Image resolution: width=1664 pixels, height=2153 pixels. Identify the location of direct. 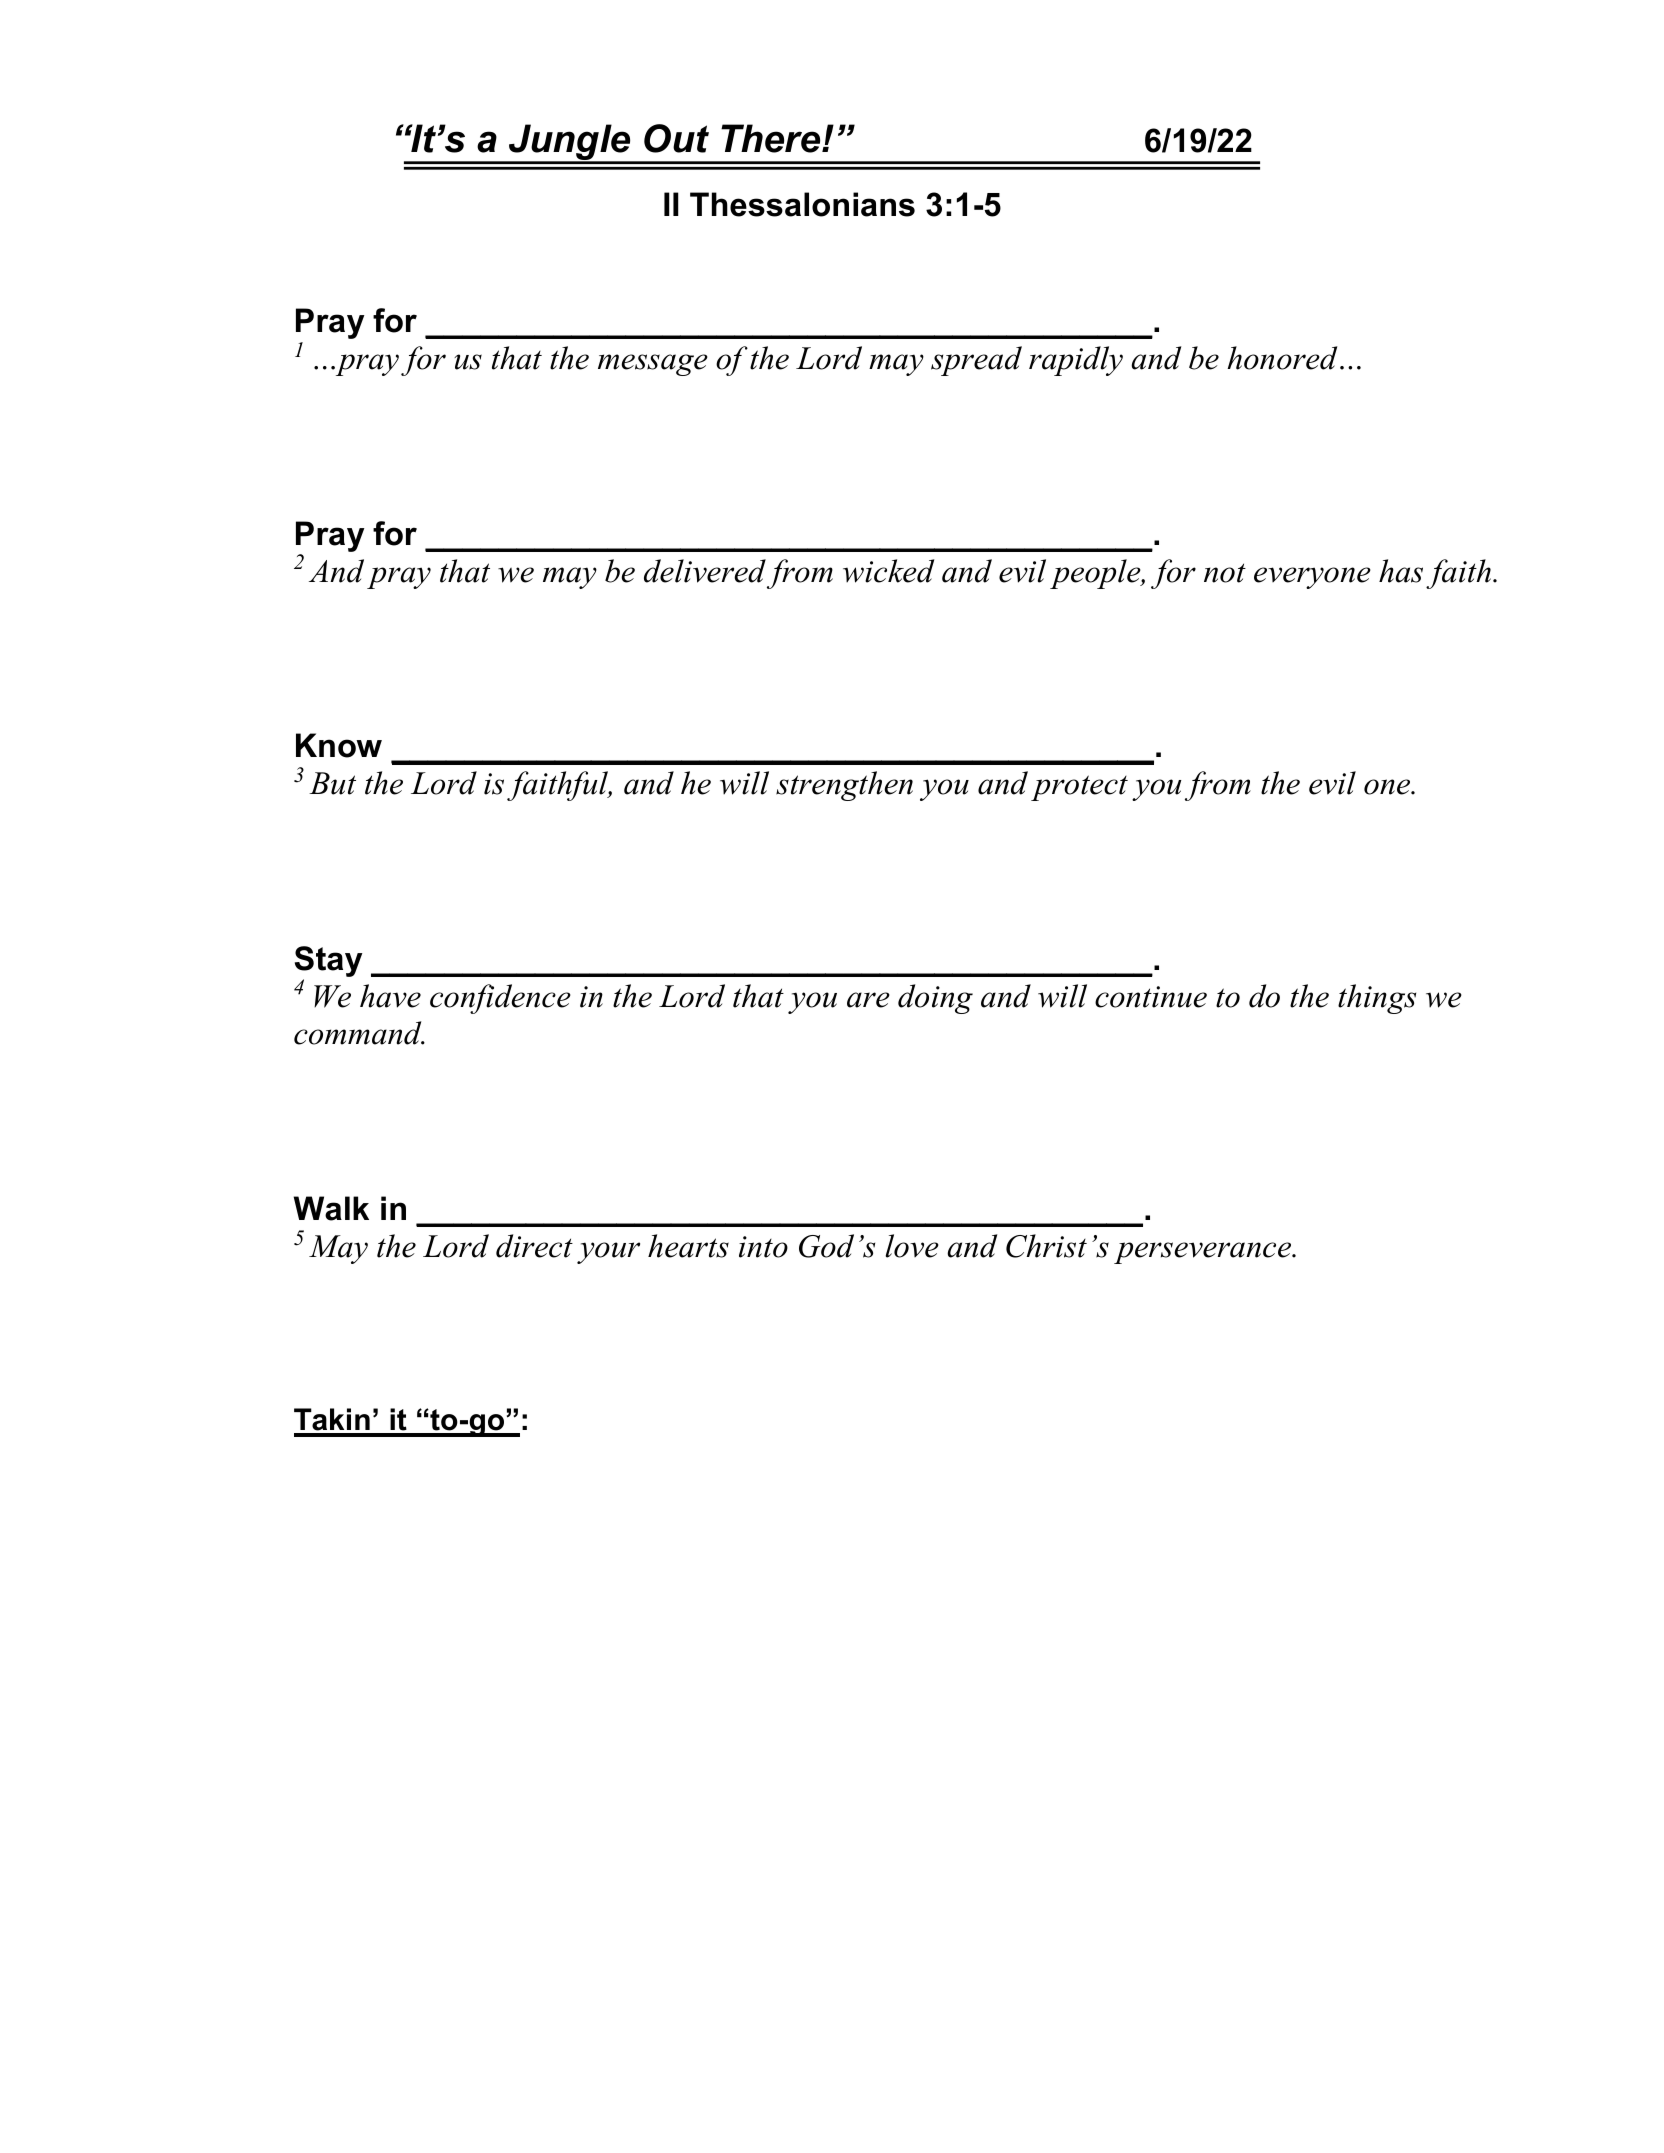
(534, 1246).
